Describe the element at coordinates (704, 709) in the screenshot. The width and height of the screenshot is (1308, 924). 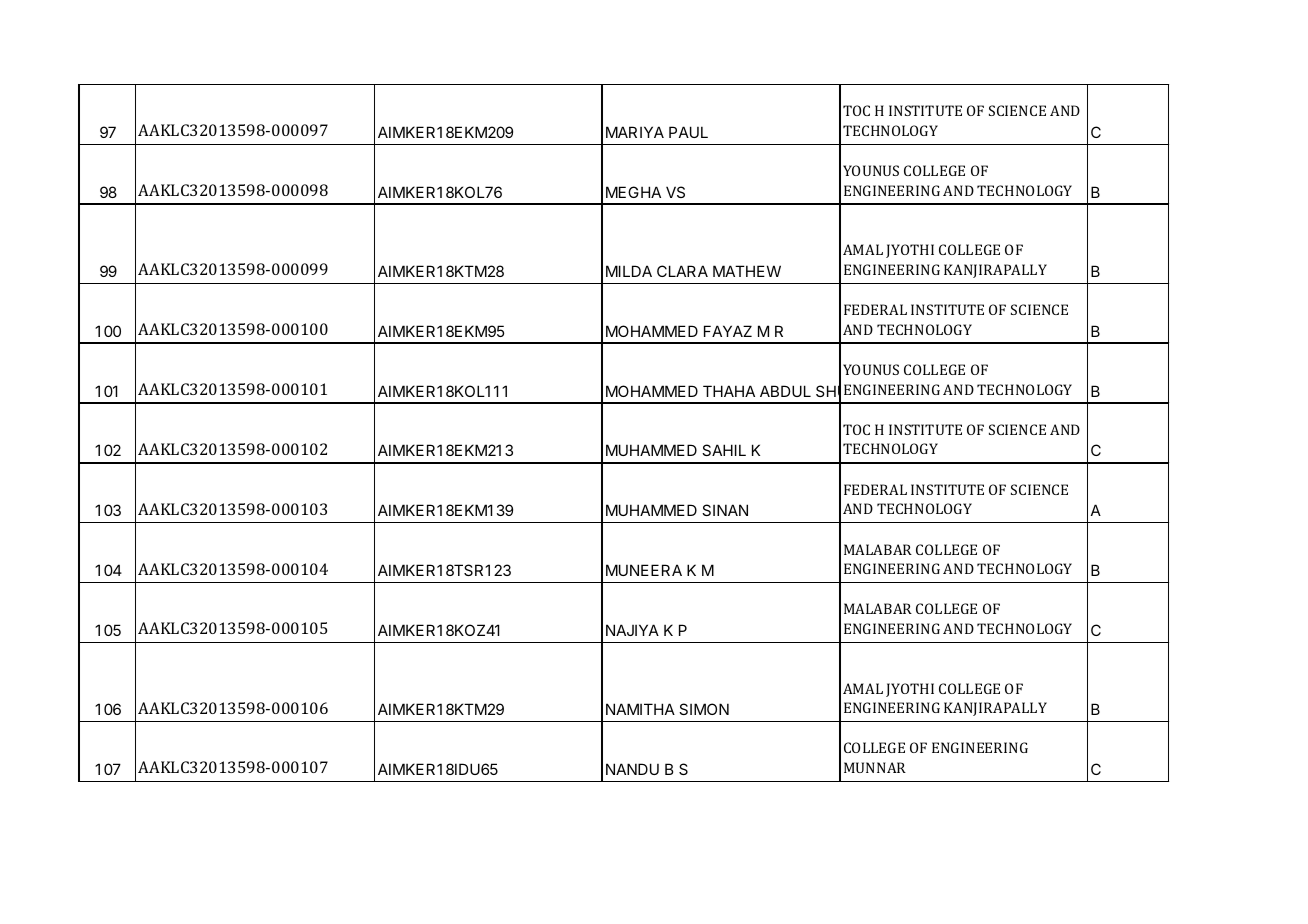
I see `SIMON` at that location.
